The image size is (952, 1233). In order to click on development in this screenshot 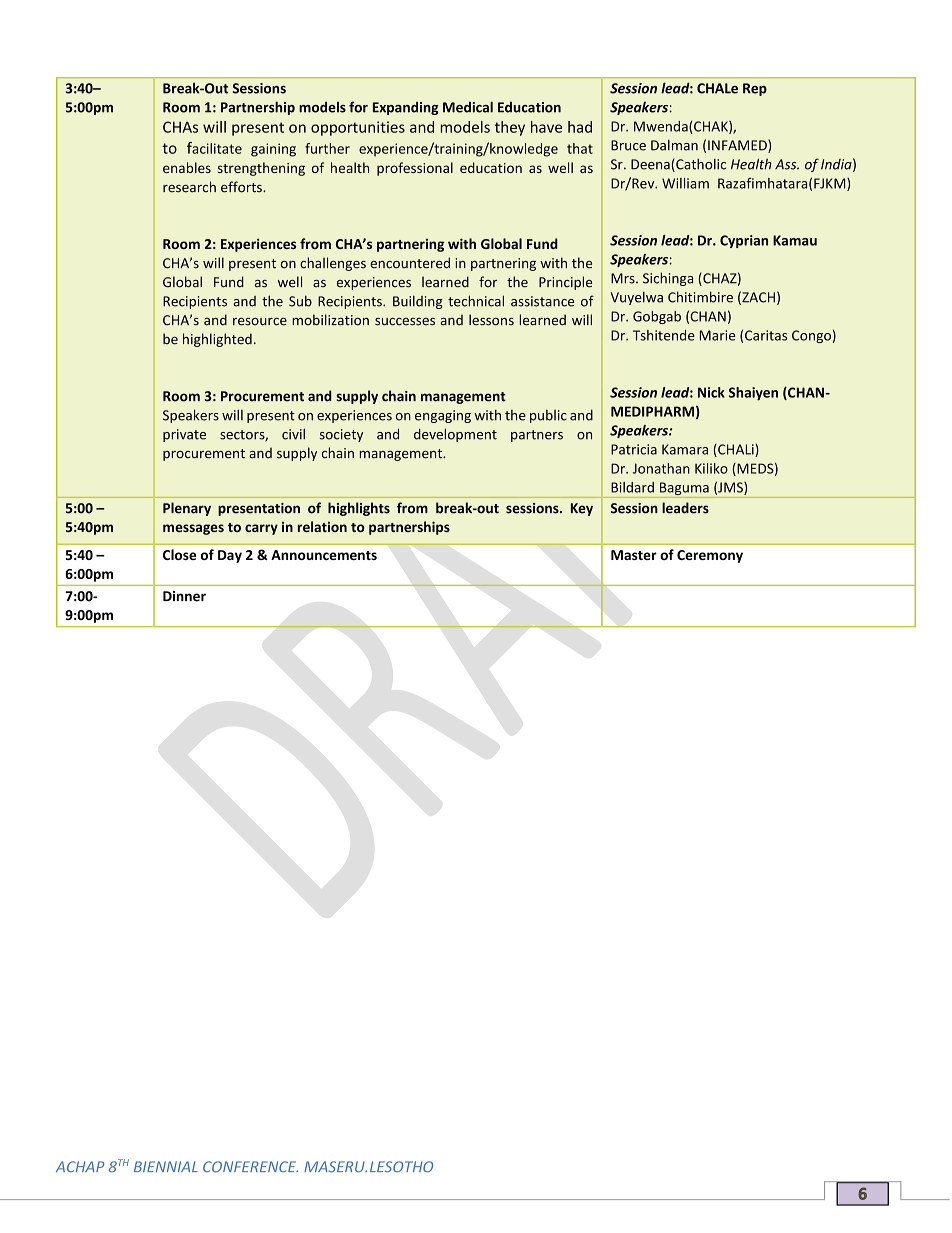, I will do `click(455, 435)`.
